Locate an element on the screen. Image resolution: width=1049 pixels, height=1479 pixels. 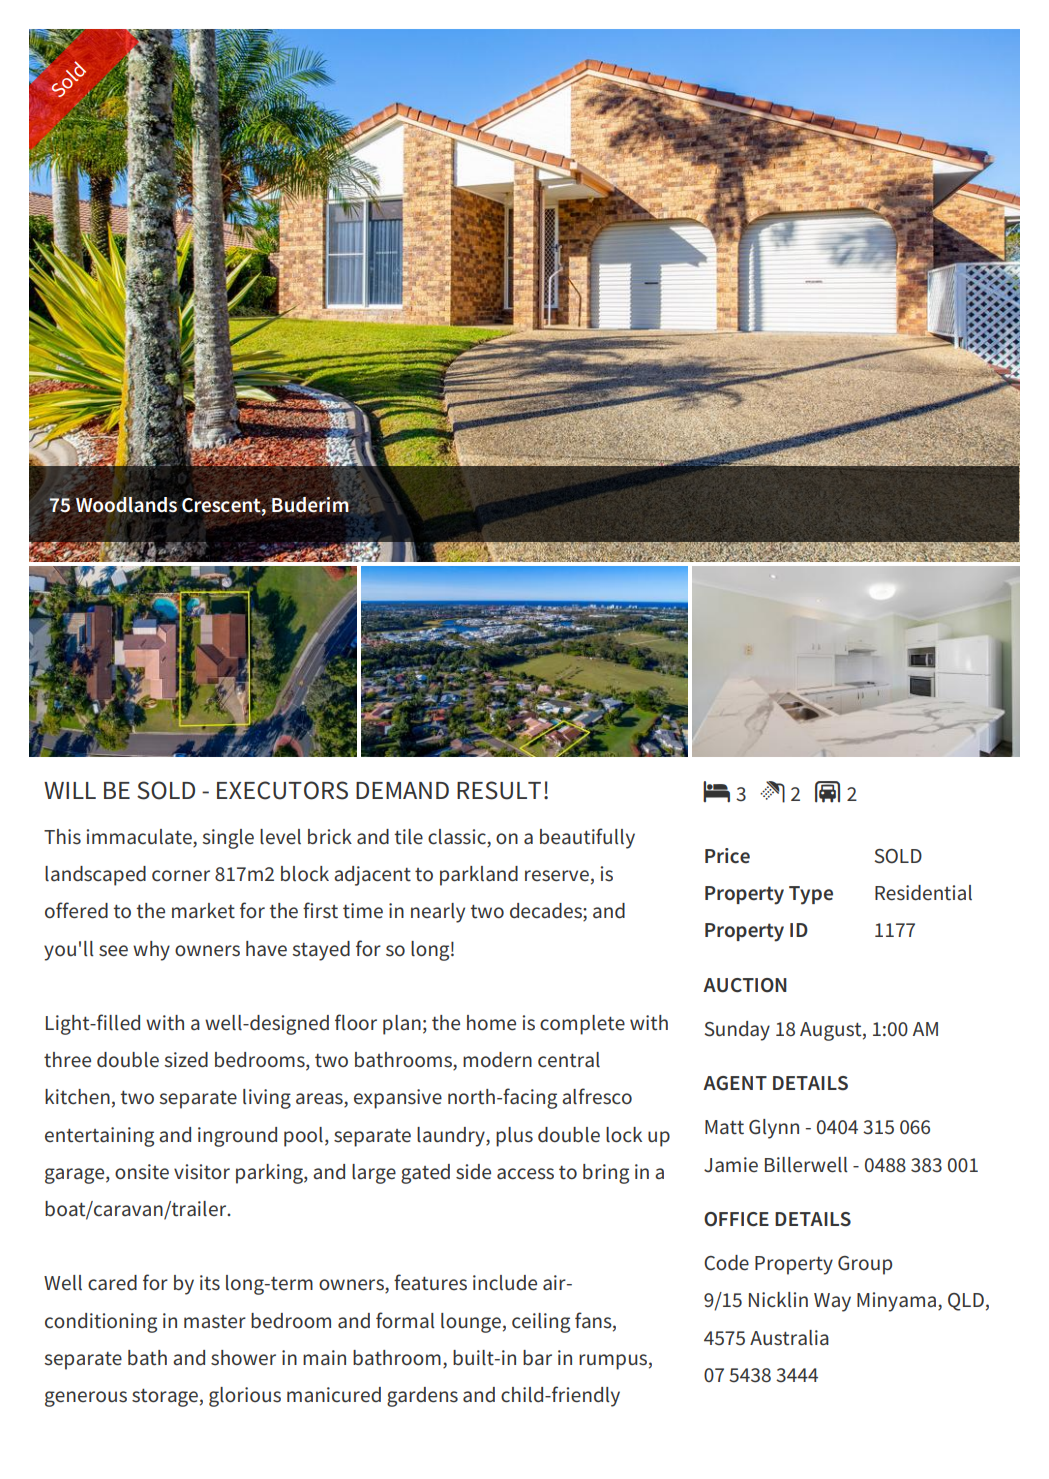
DEMAND is located at coordinates (402, 790).
